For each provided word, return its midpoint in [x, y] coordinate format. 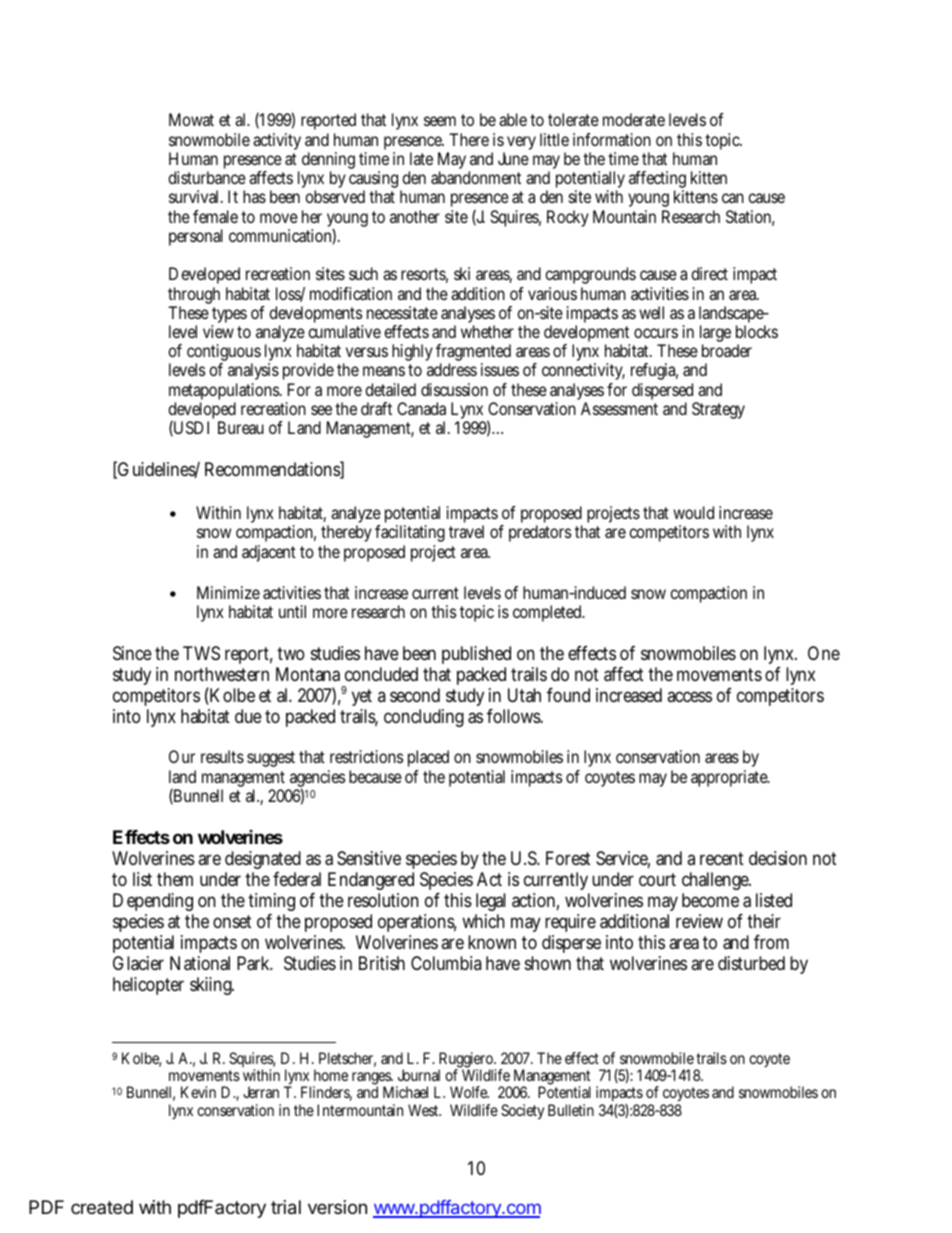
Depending [153, 902]
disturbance [207, 177]
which [483, 921]
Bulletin [571, 1110]
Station [750, 218]
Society [522, 1112]
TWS [201, 653]
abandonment [476, 177]
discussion [454, 389]
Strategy [718, 410]
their [764, 921]
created [102, 1207]
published [476, 655]
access [689, 696]
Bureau [241, 427]
